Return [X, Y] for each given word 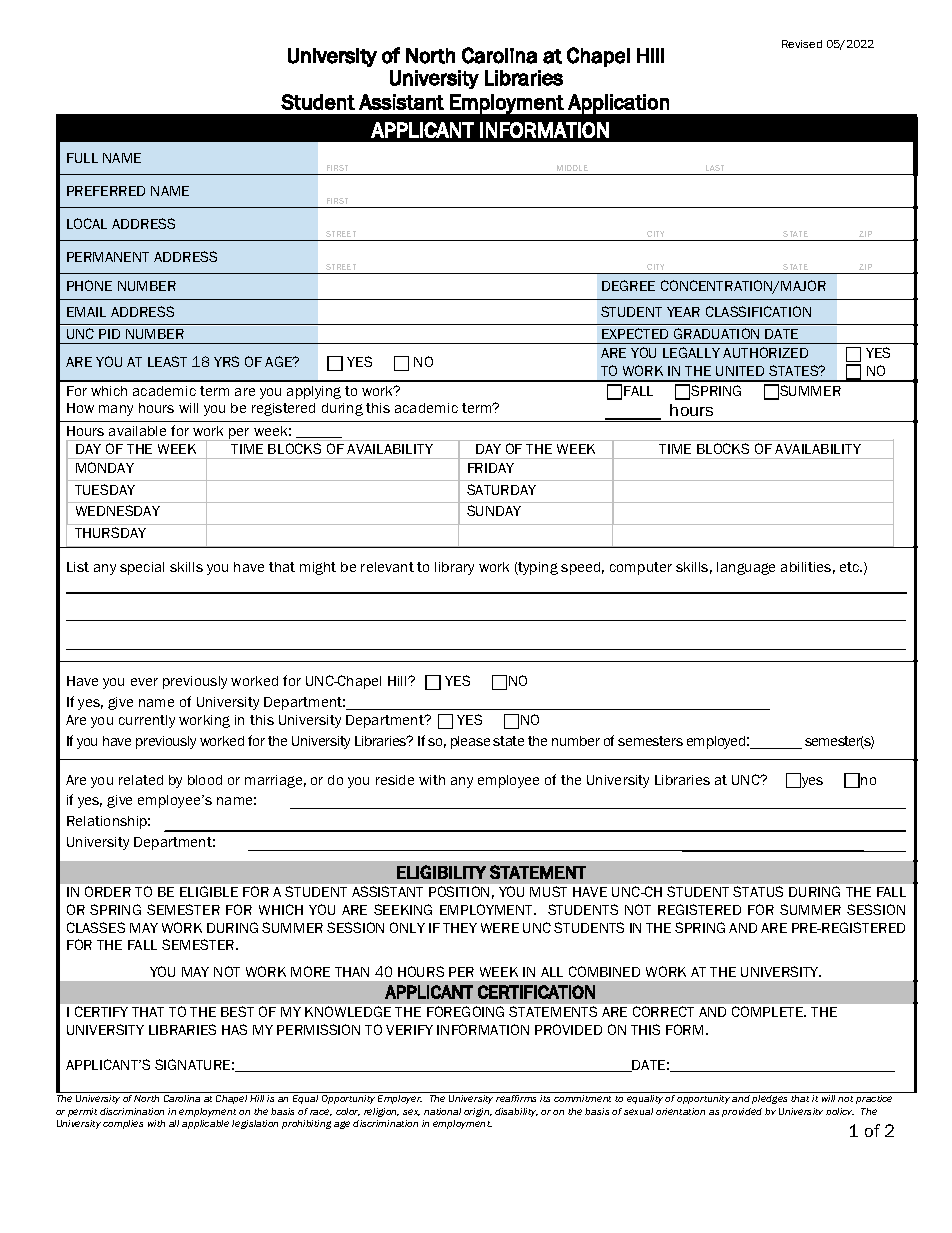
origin [478, 1112]
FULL [82, 158]
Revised [802, 44]
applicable [205, 1124]
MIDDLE [572, 168]
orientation [680, 1111]
